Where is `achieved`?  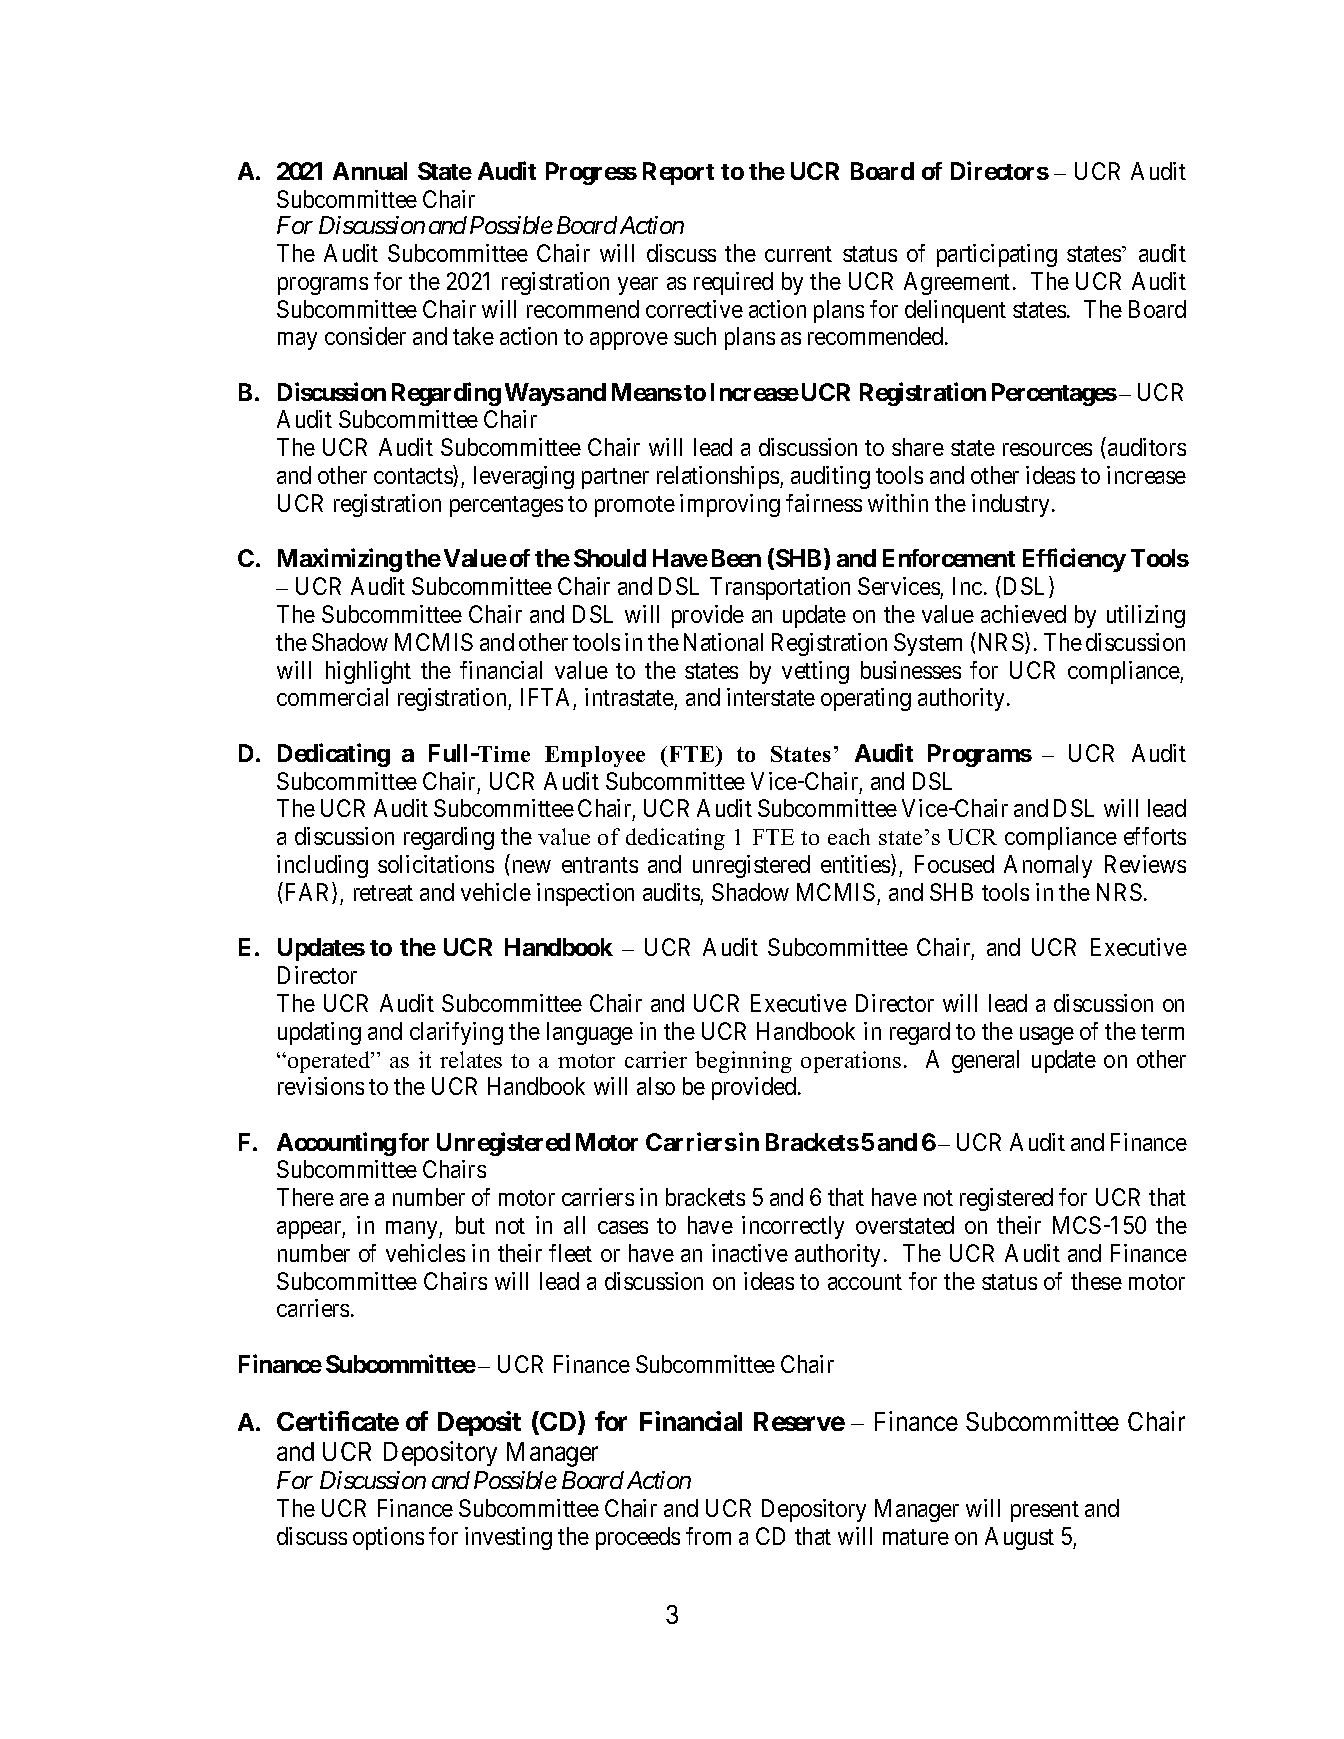 achieved is located at coordinates (1023, 614).
